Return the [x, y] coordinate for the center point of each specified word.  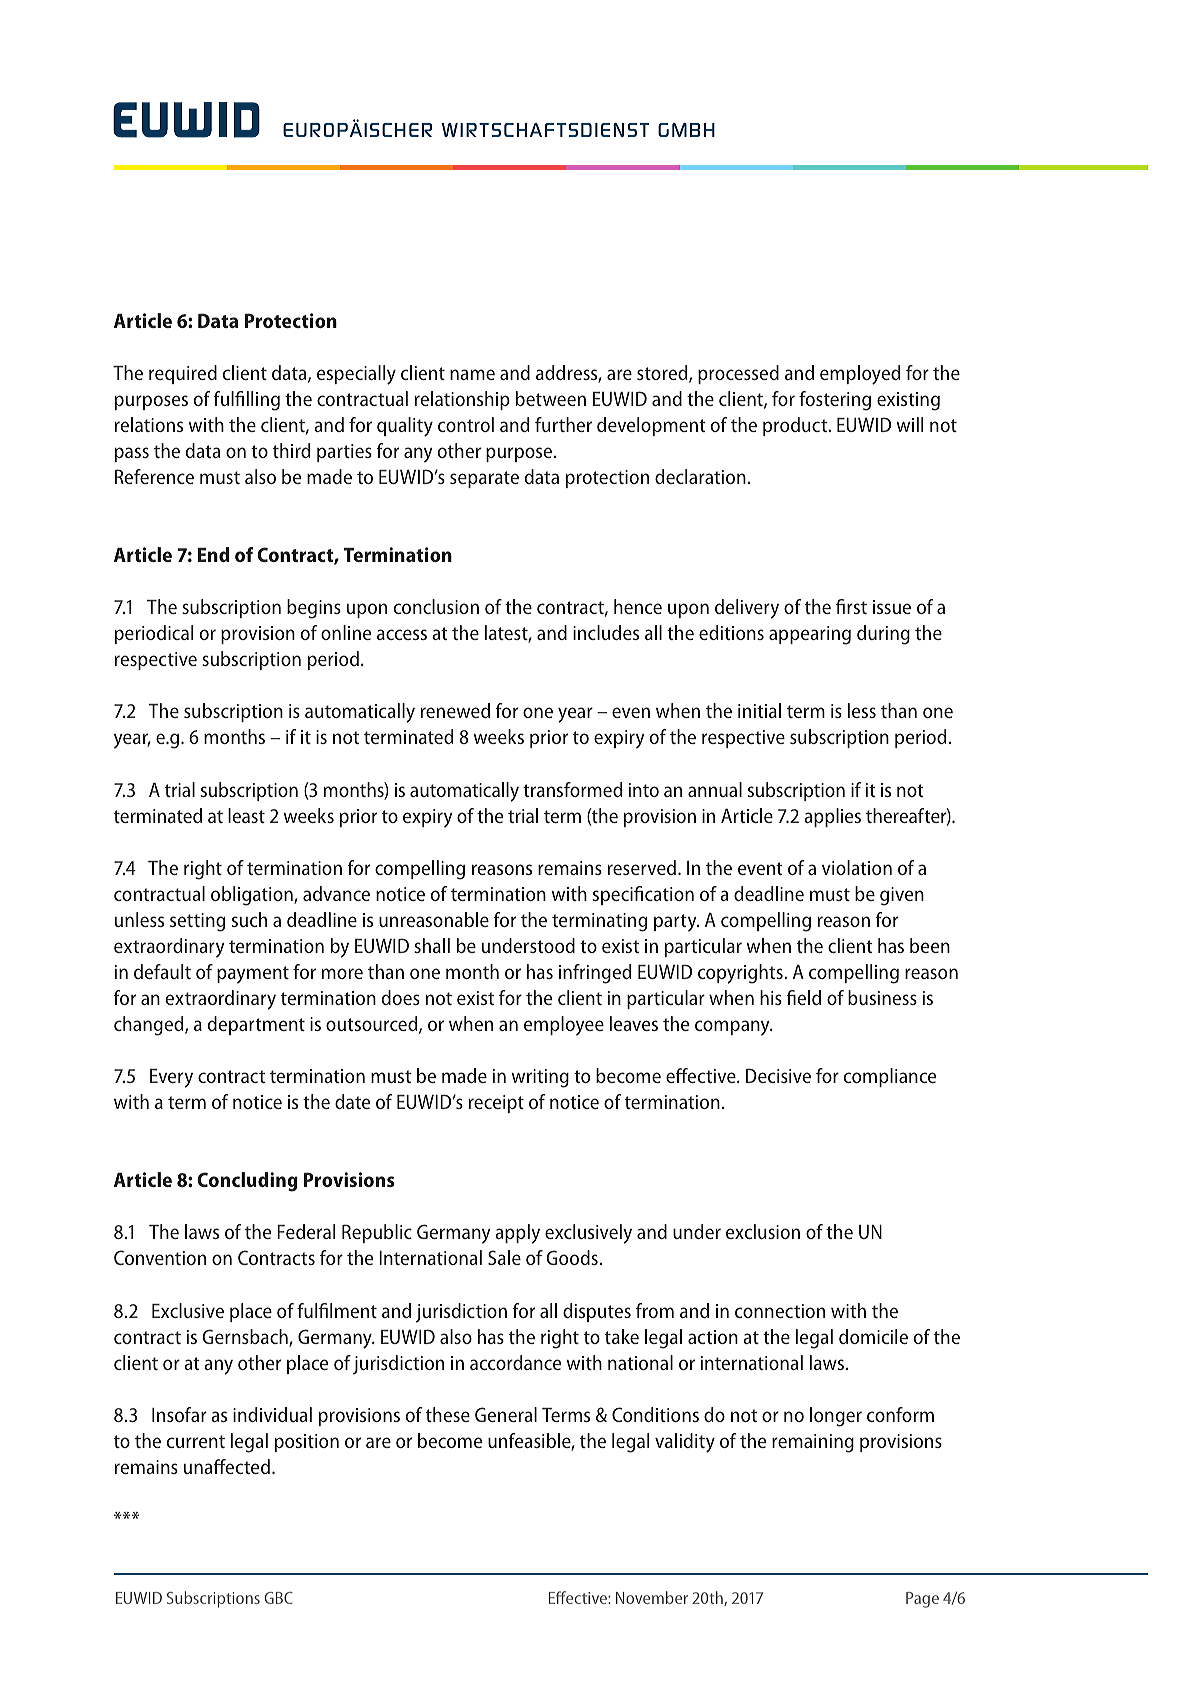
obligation [253, 896]
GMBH [686, 130]
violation [857, 867]
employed [860, 375]
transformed [572, 789]
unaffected [227, 1466]
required [183, 374]
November [652, 1597]
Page [922, 1600]
